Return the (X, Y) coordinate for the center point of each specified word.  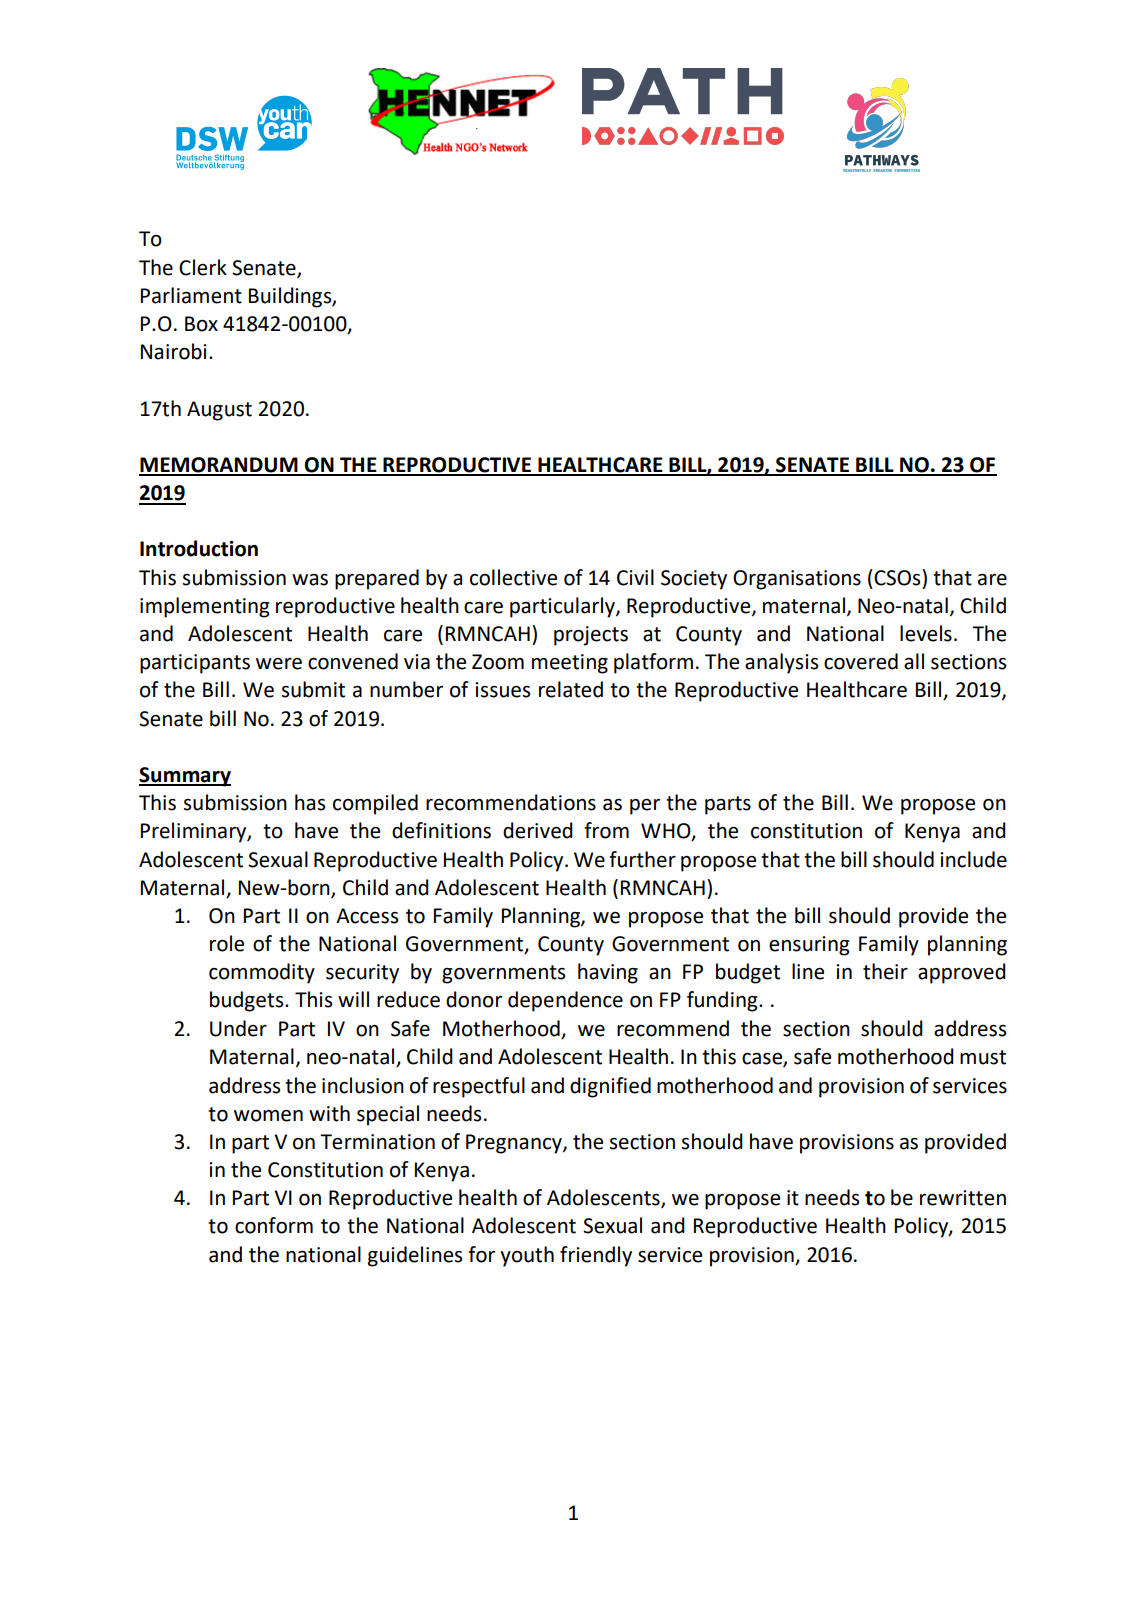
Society (694, 580)
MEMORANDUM (219, 466)
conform (274, 1225)
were (279, 664)
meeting (570, 664)
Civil (635, 577)
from (606, 830)
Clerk (203, 267)
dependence (565, 1001)
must (983, 1057)
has (310, 802)
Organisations (797, 580)
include (973, 859)
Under (238, 1028)
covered (861, 661)
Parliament (191, 295)
